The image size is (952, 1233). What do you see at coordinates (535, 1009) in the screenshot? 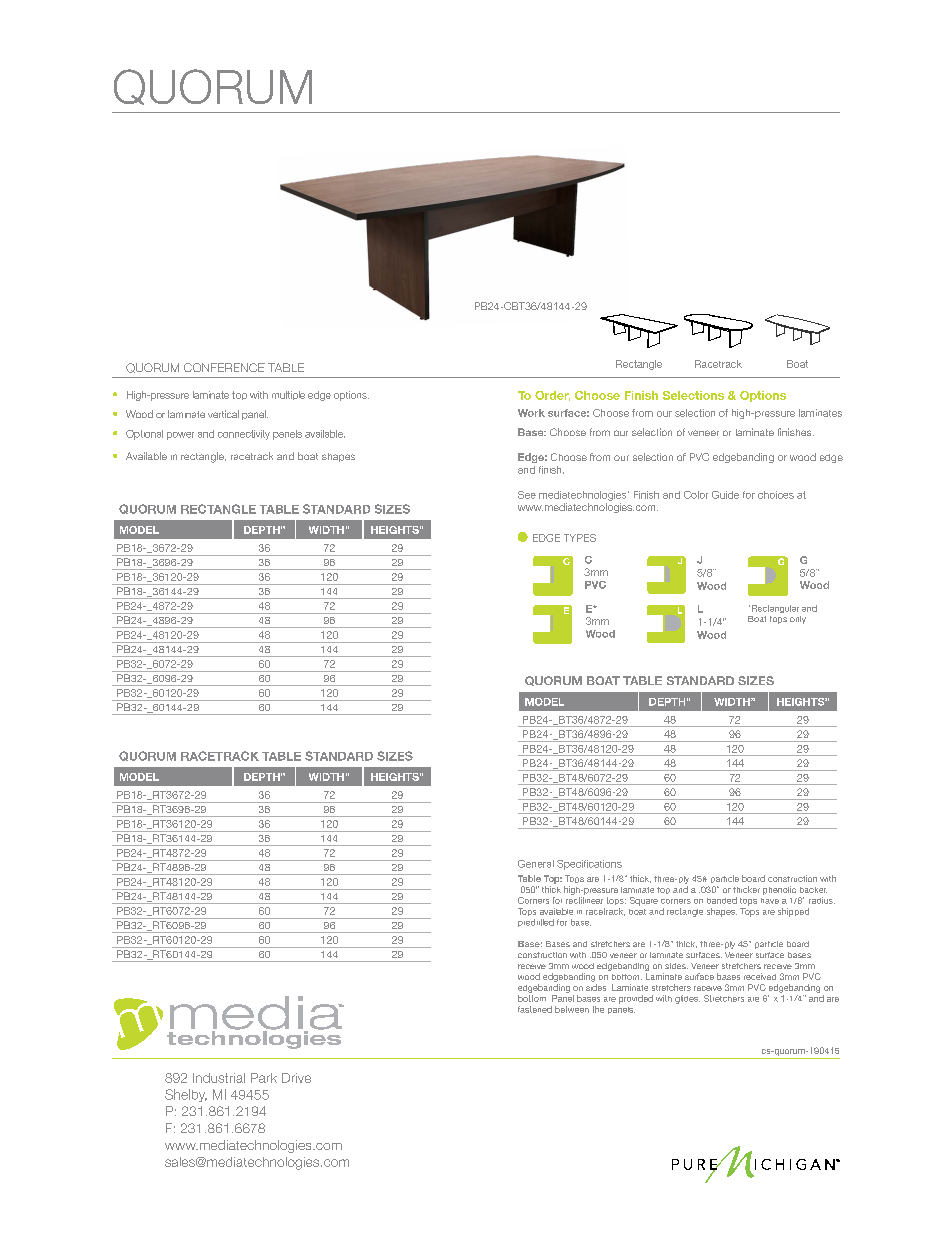
I see `fastened` at bounding box center [535, 1009].
